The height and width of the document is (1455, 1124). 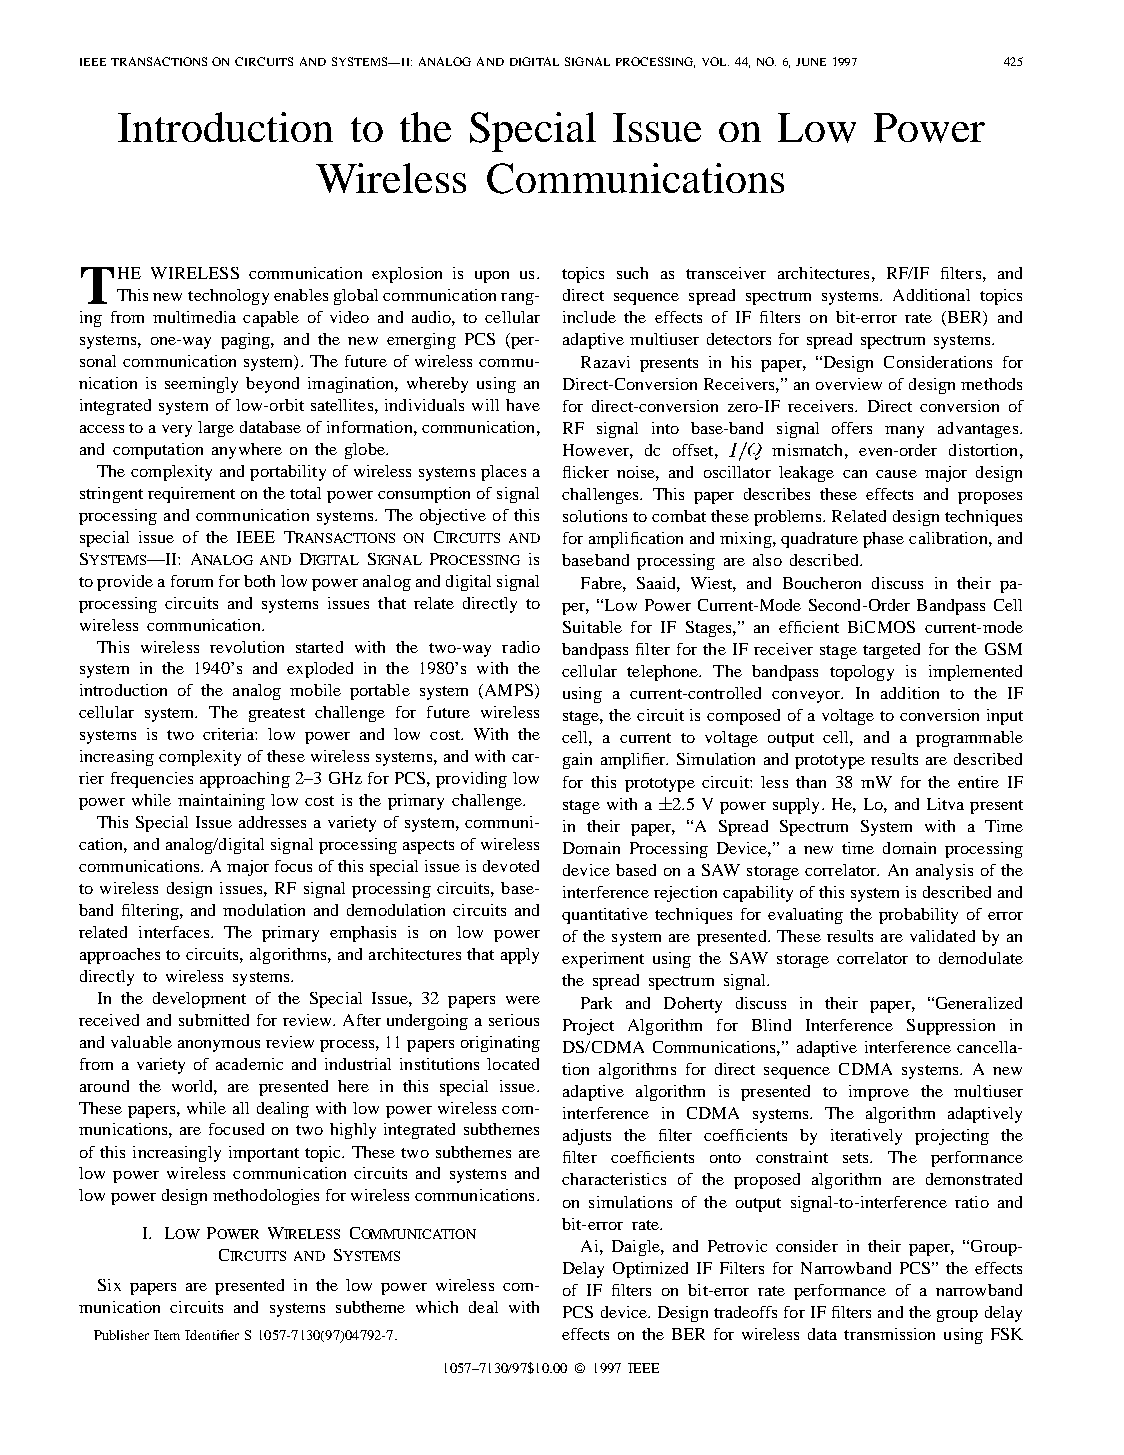 What do you see at coordinates (212, 1335) in the document?
I see `Identifier` at bounding box center [212, 1335].
